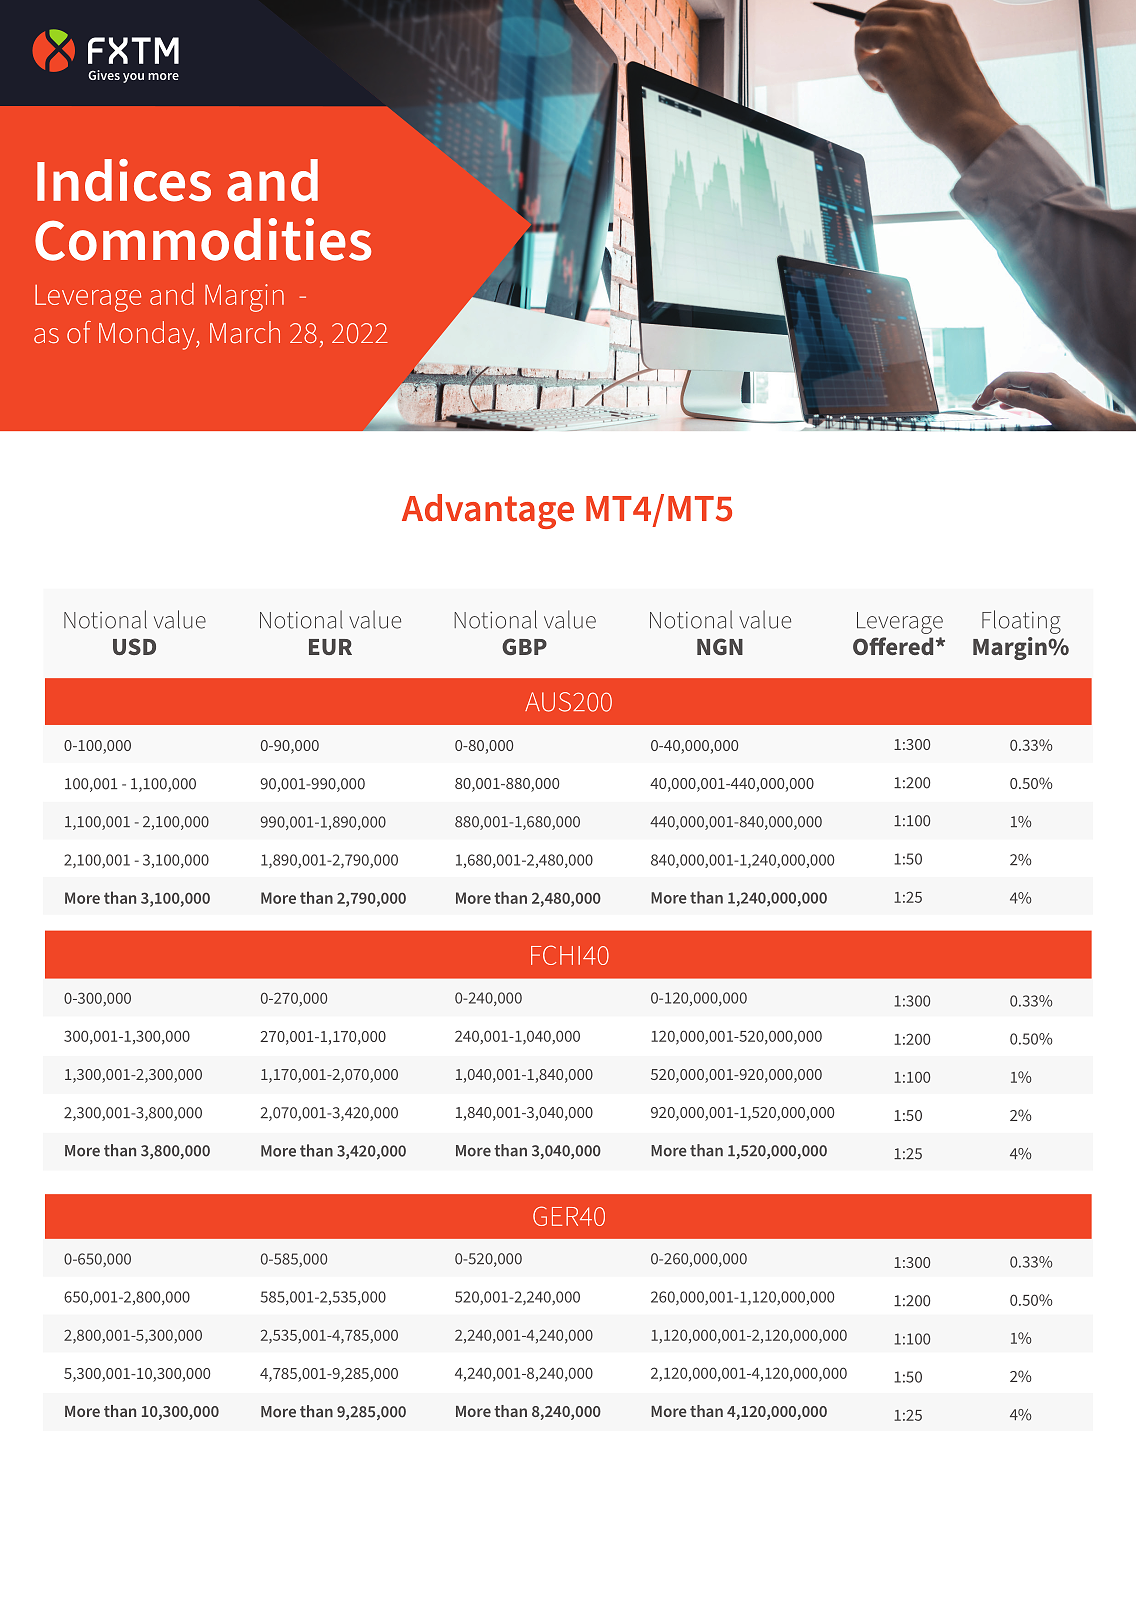 The height and width of the page is (1607, 1136). What do you see at coordinates (134, 646) in the page?
I see `USD` at bounding box center [134, 646].
